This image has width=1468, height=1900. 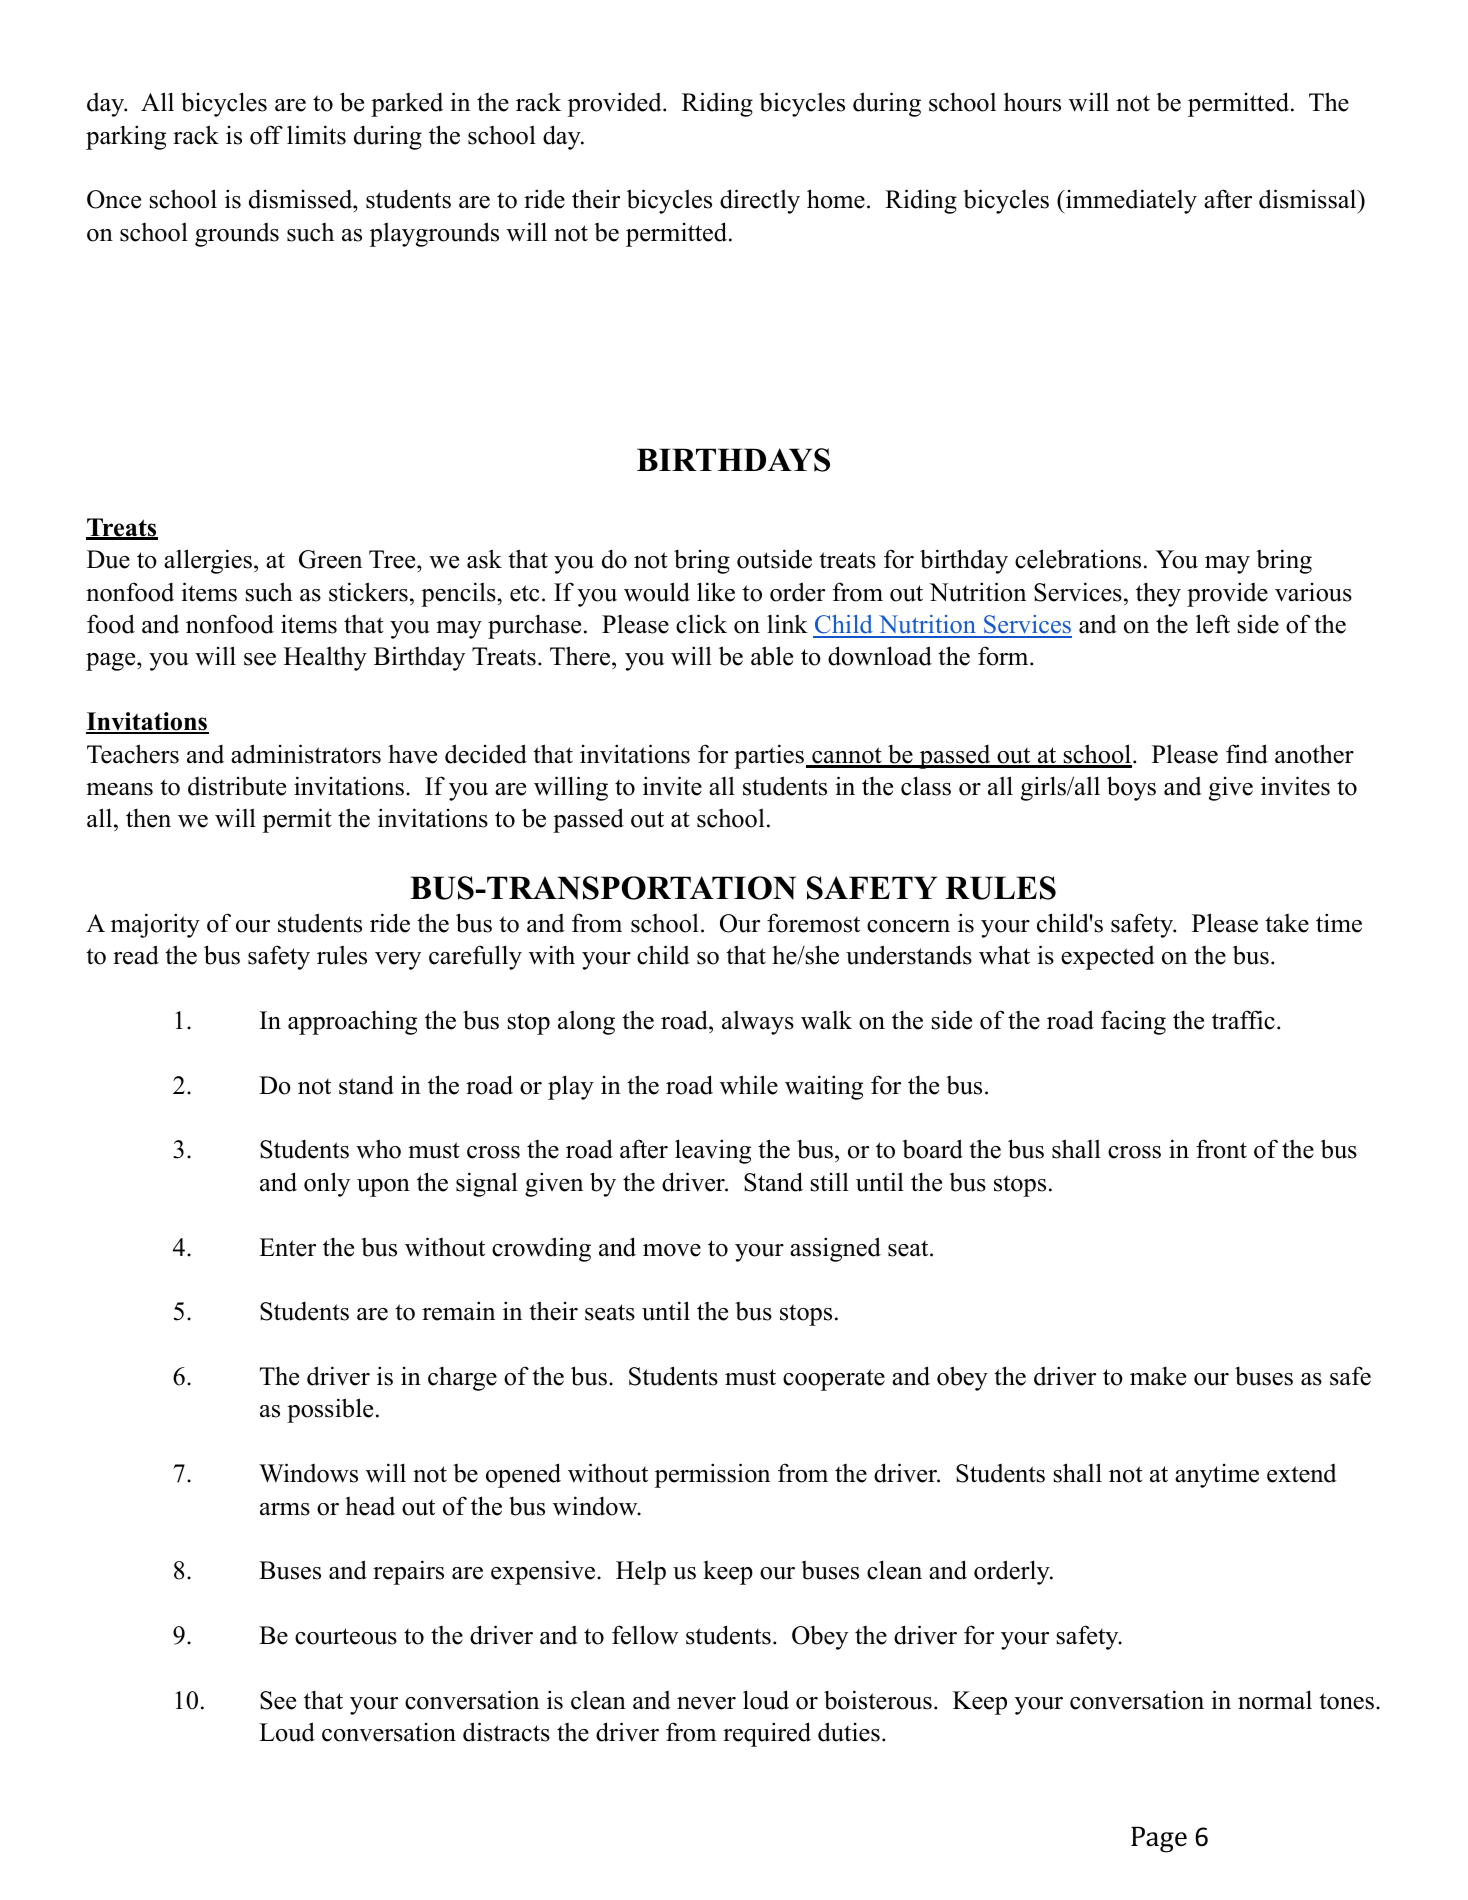 I want to click on Enter, so click(x=287, y=1247).
